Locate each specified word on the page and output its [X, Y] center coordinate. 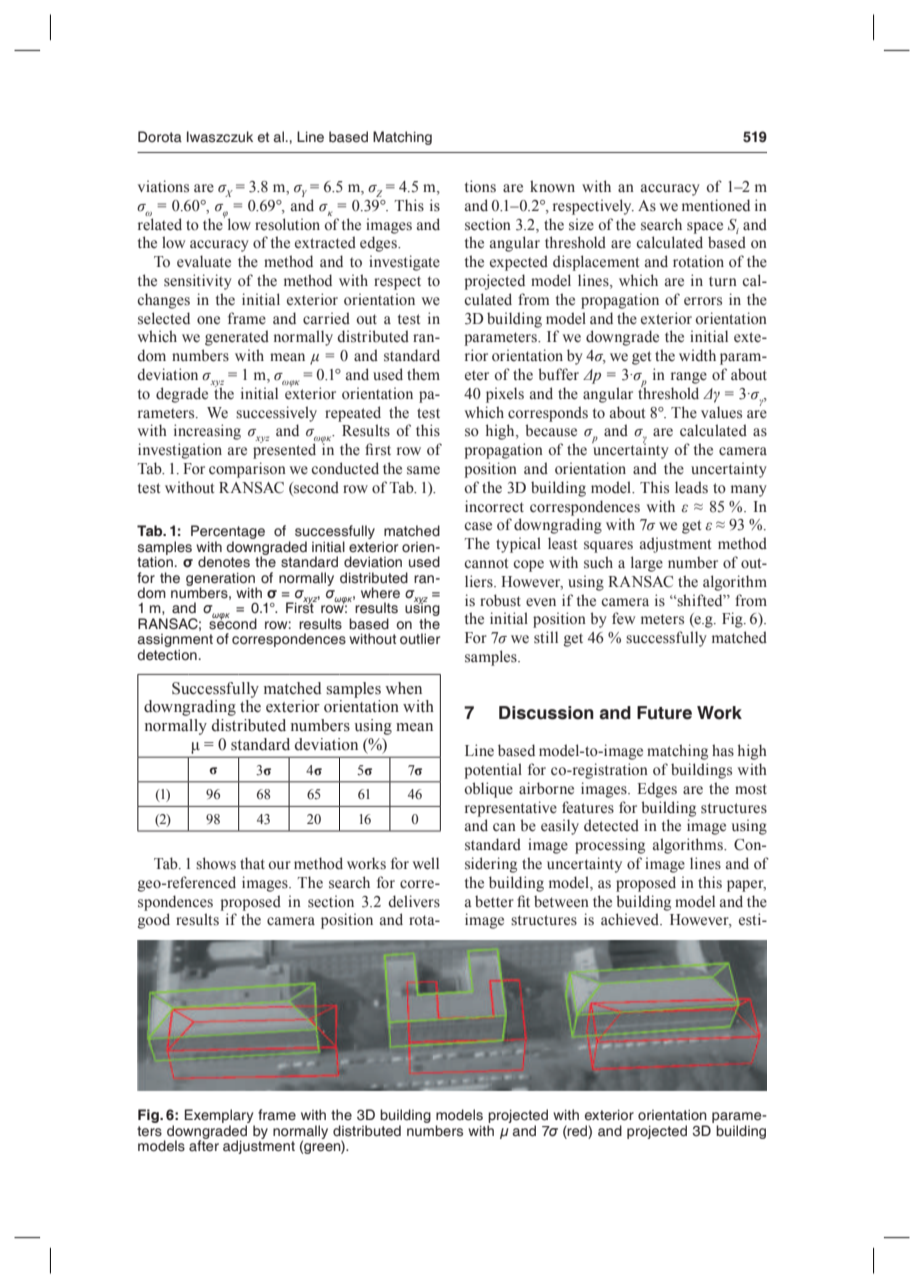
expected [519, 263]
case [478, 526]
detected [611, 825]
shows [216, 863]
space [705, 228]
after [204, 1145]
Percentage [228, 533]
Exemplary [220, 1117]
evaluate [204, 261]
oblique [488, 790]
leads [691, 487]
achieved [631, 919]
